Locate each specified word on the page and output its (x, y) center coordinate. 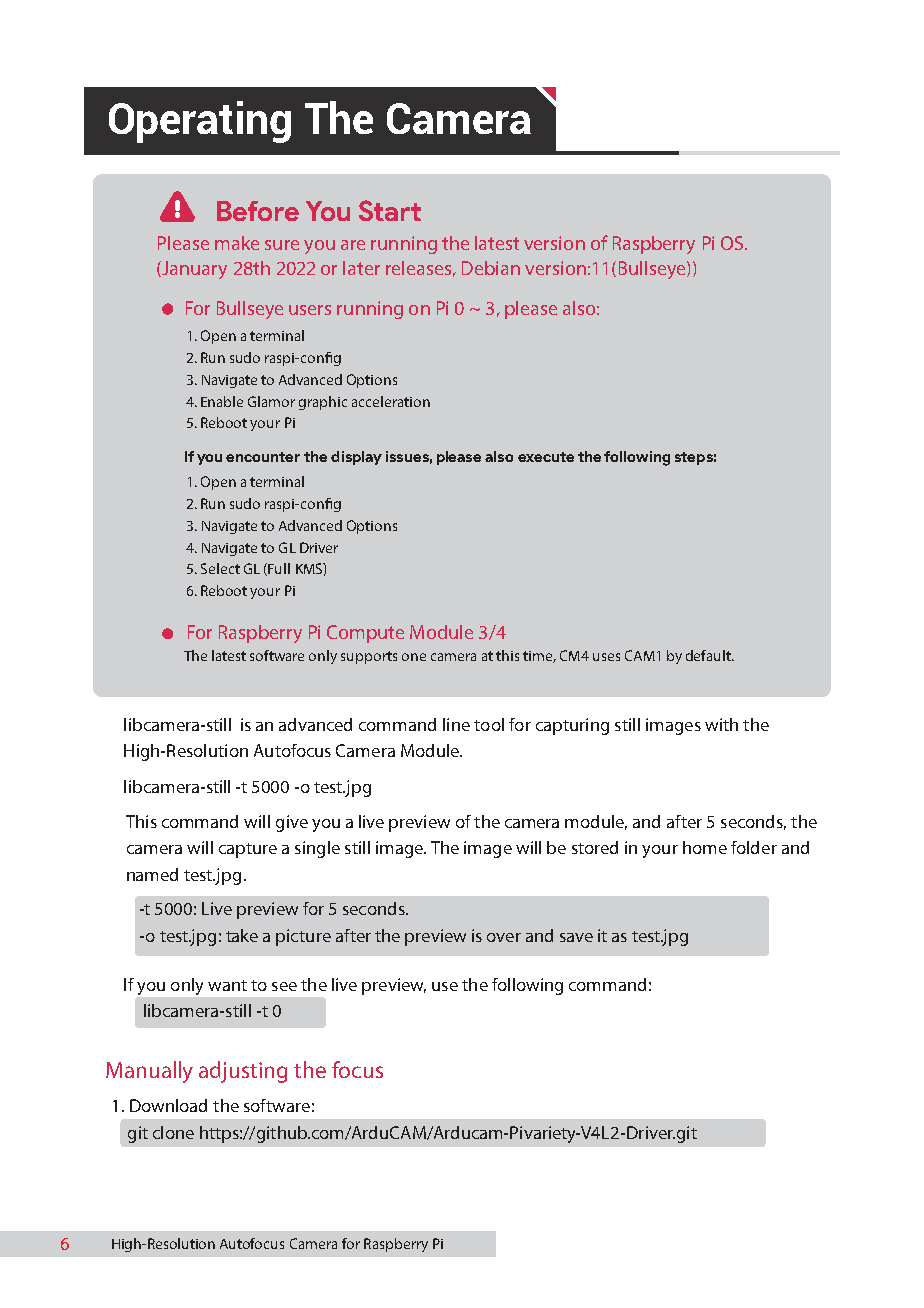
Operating (200, 122)
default (710, 655)
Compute (365, 634)
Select (220, 568)
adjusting (243, 1072)
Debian (491, 268)
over (504, 937)
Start (390, 210)
